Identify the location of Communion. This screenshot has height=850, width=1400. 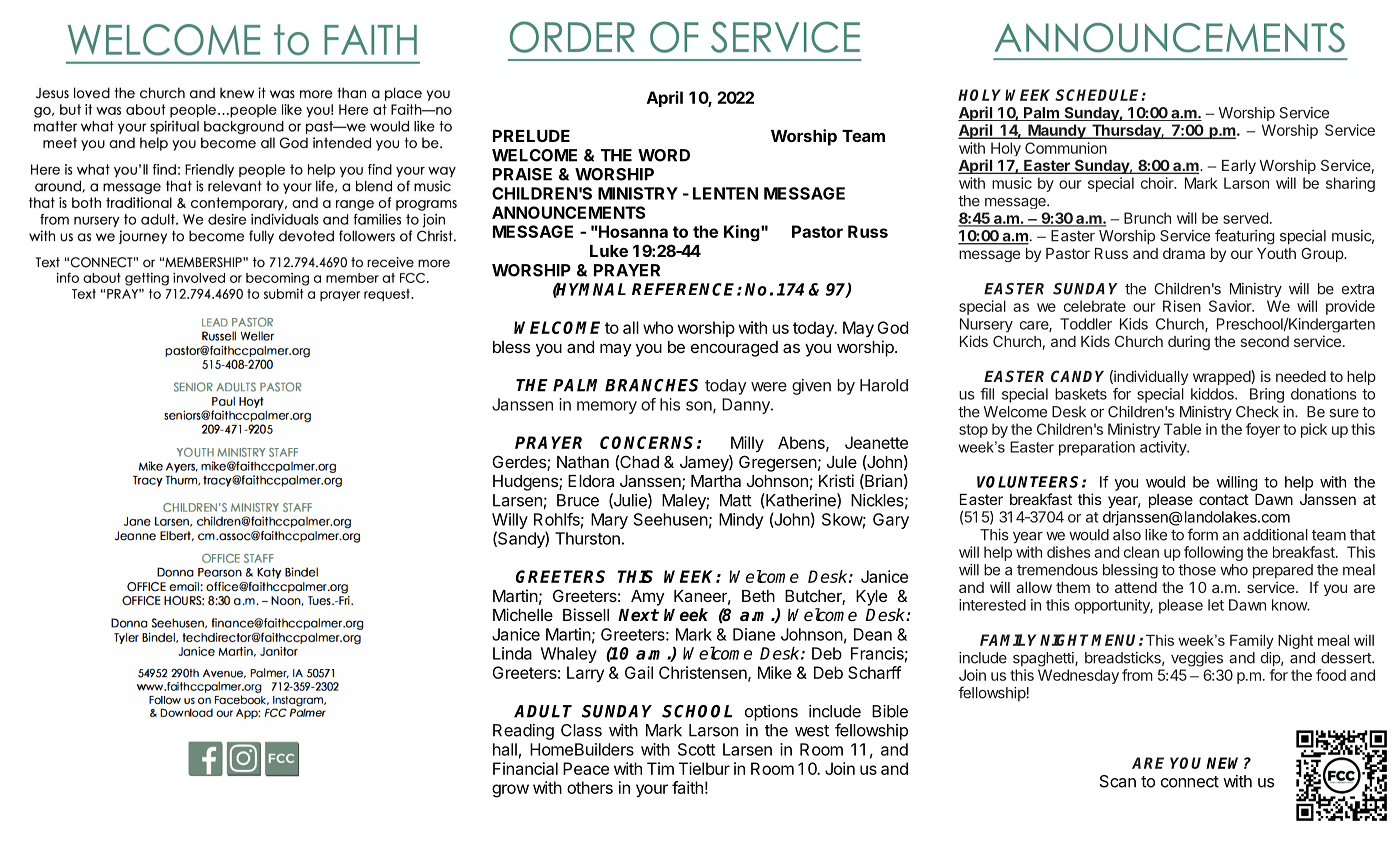
(1066, 148).
